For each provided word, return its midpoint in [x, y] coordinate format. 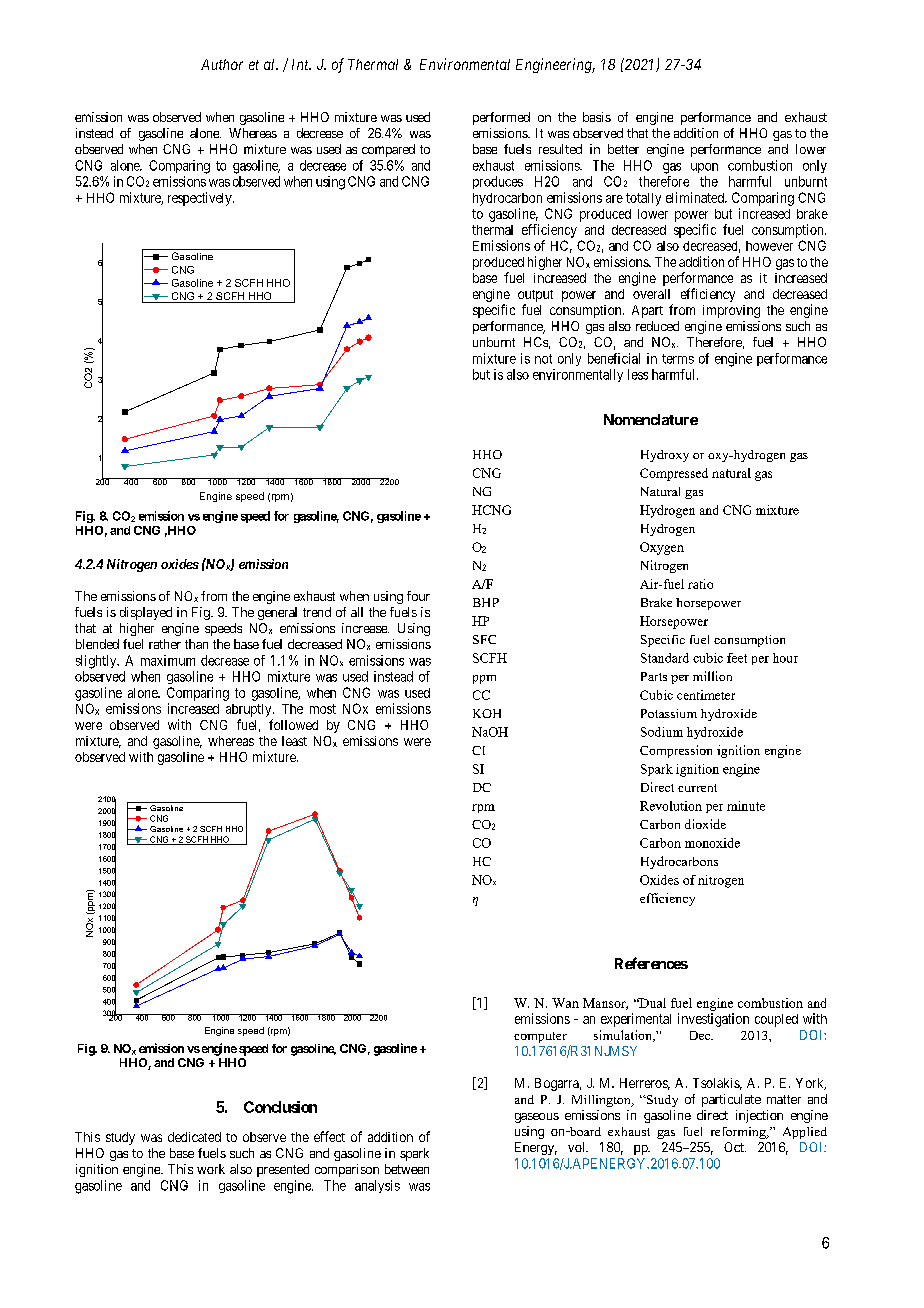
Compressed [674, 474]
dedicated [194, 1137]
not [543, 359]
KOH [487, 713]
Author [222, 64]
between [407, 1169]
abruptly [250, 710]
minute [746, 806]
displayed [146, 613]
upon [704, 168]
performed [501, 118]
